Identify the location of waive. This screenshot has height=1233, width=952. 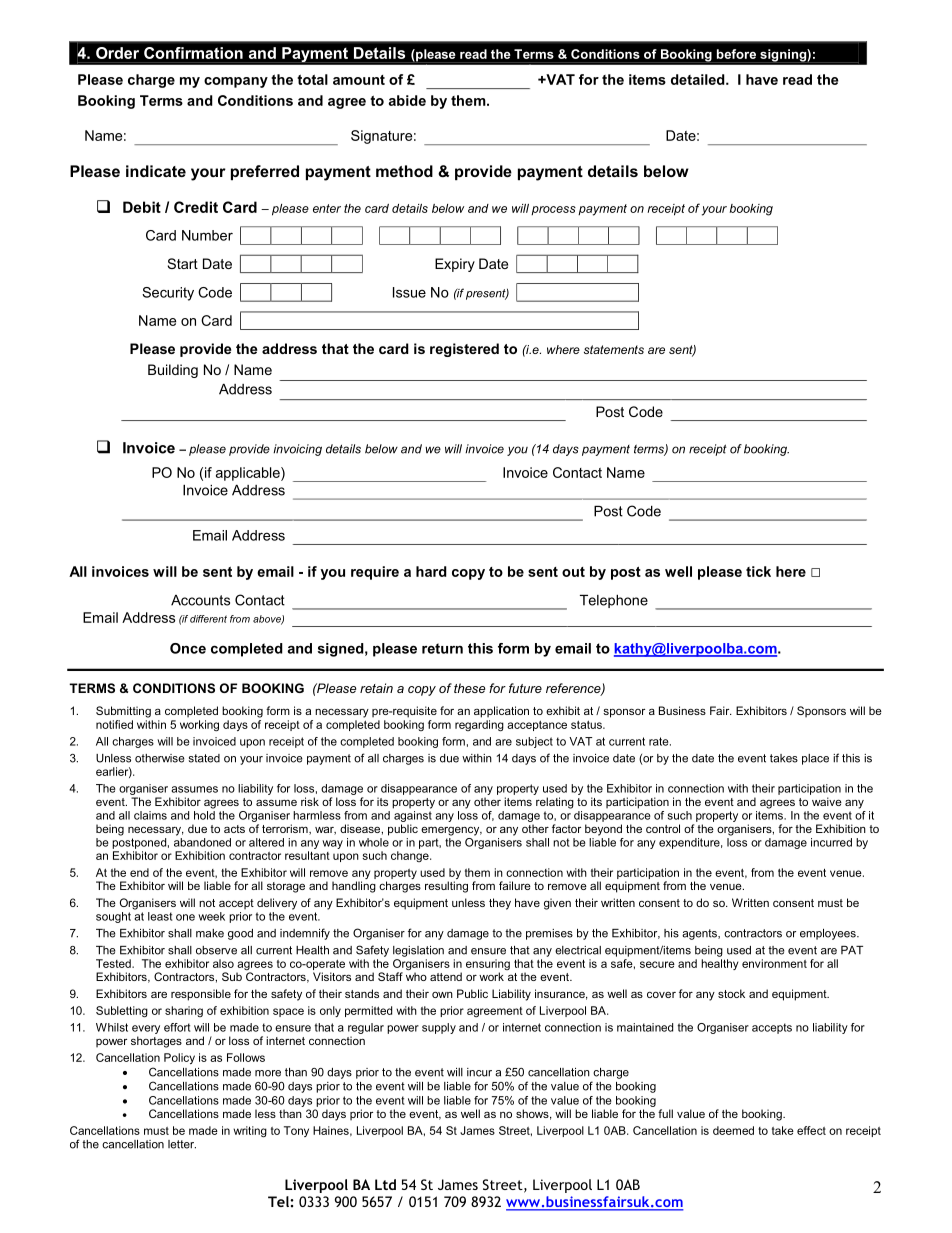
(827, 801).
